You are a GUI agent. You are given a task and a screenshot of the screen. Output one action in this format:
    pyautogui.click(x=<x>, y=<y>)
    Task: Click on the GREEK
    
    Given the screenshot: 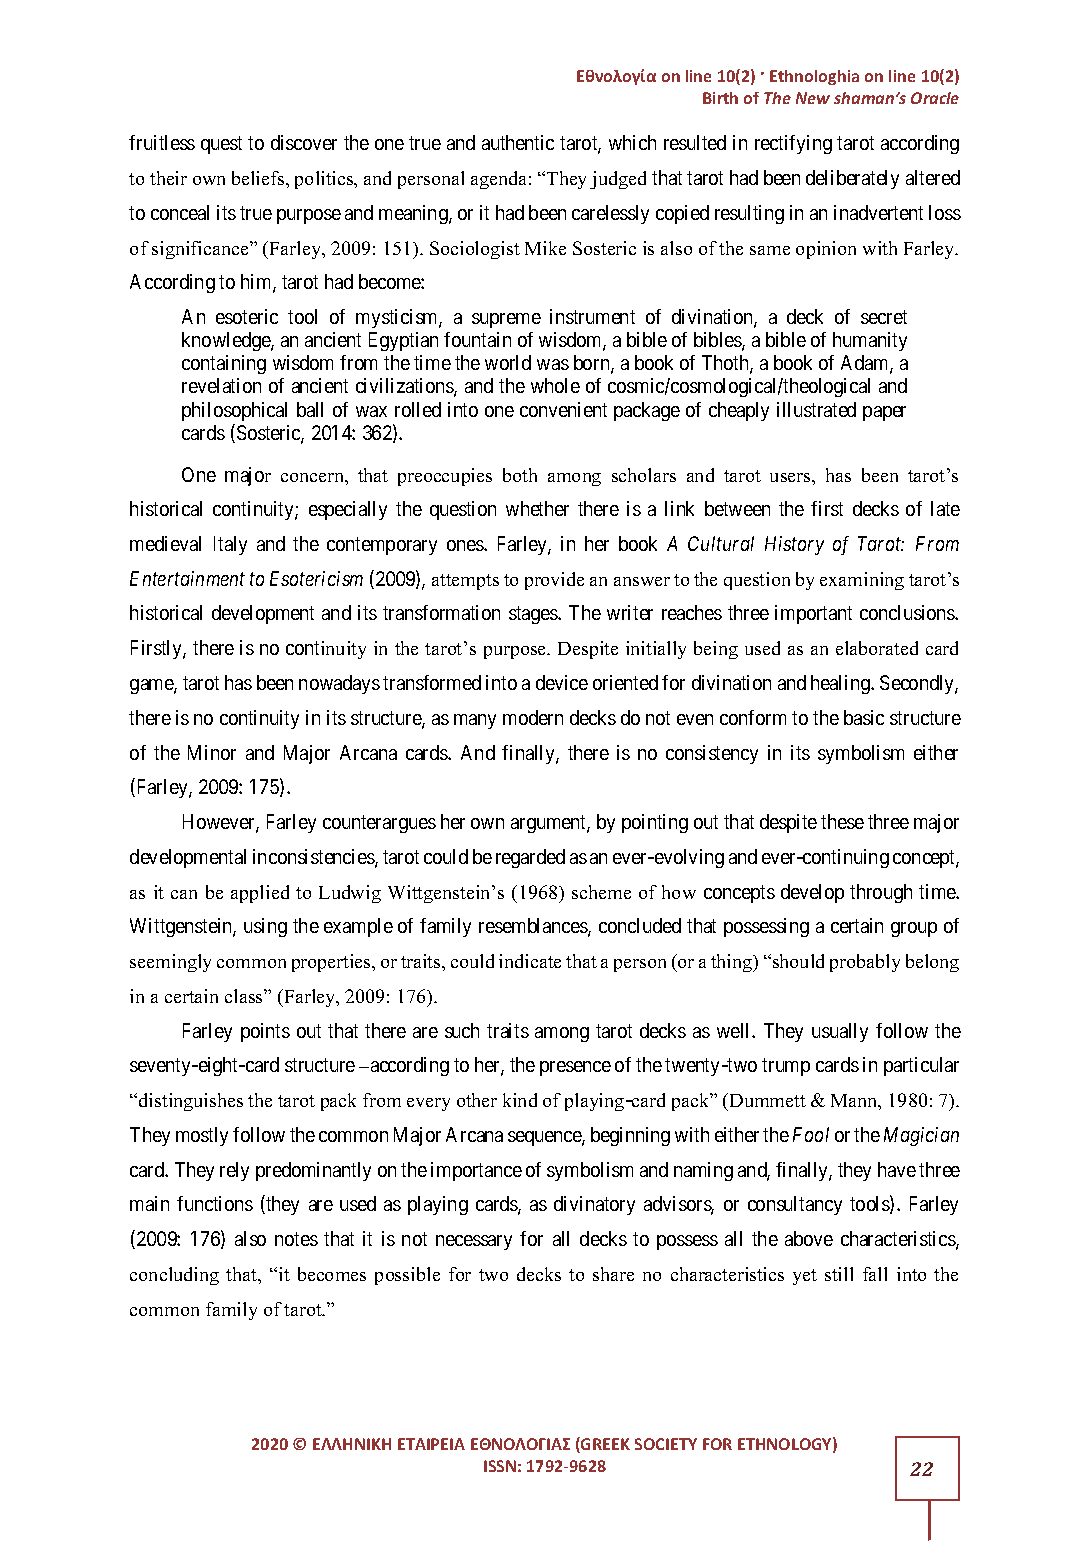 What is the action you would take?
    pyautogui.click(x=604, y=1445)
